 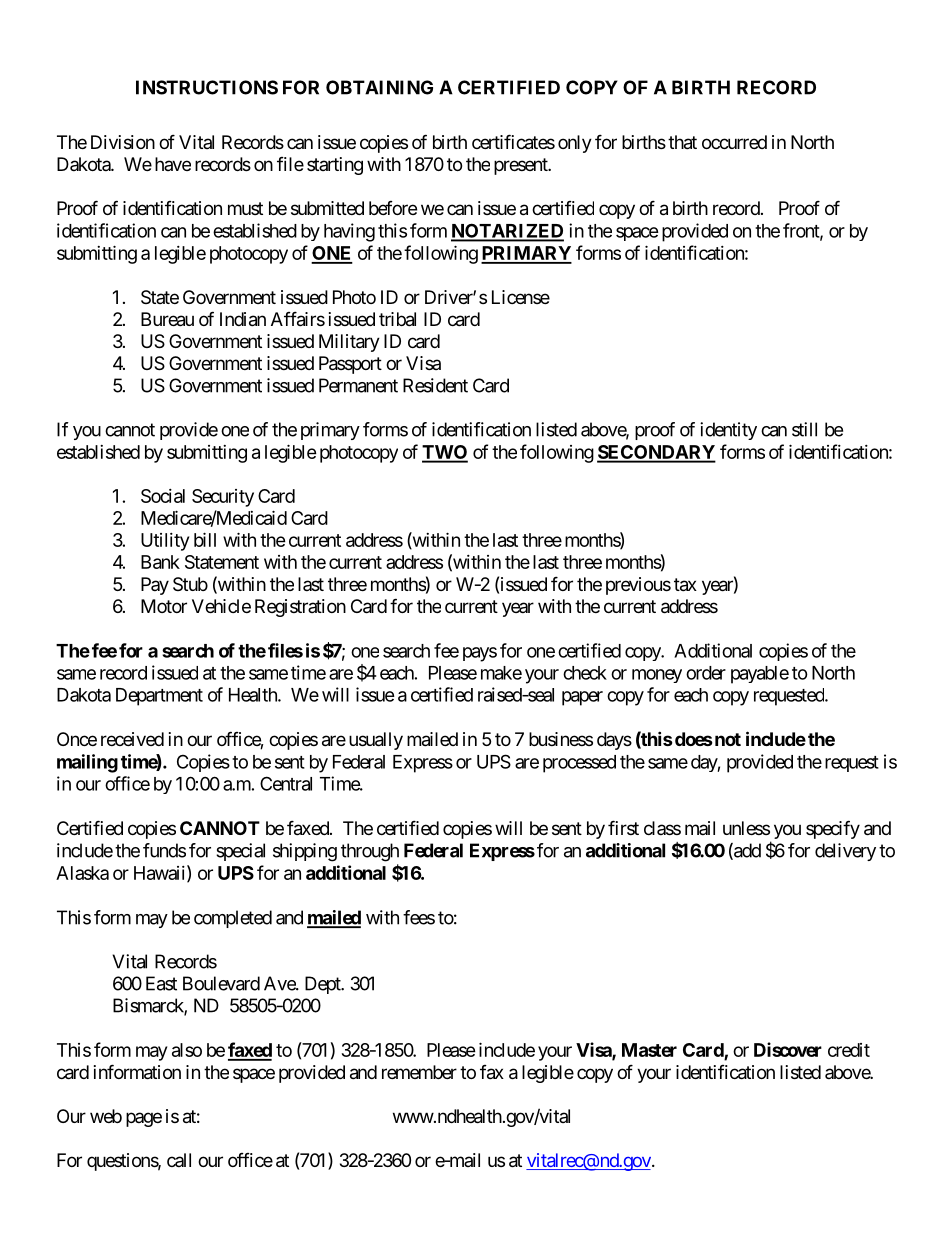 I want to click on identity, so click(x=728, y=431).
